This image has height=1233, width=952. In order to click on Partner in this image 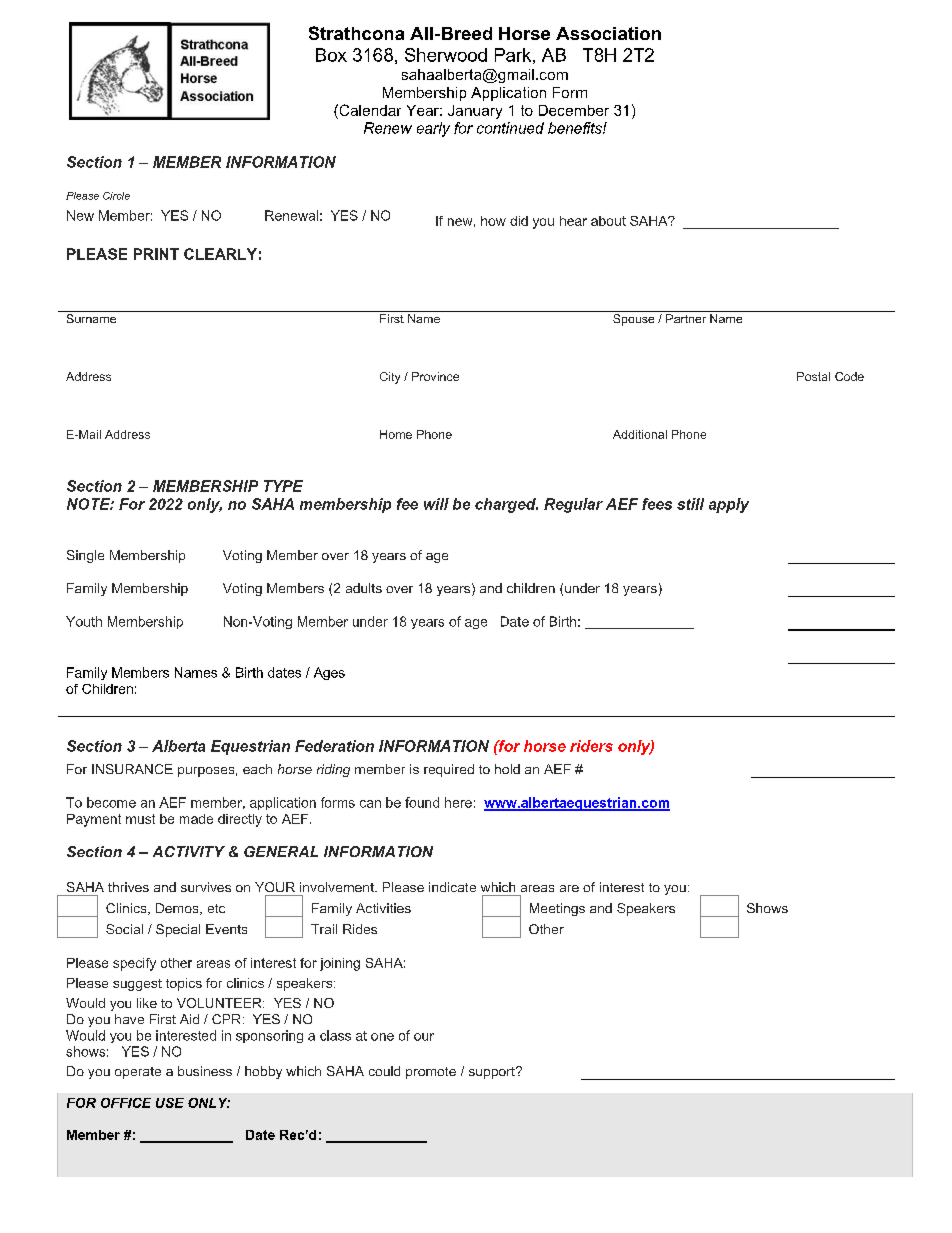, I will do `click(686, 318)`.
